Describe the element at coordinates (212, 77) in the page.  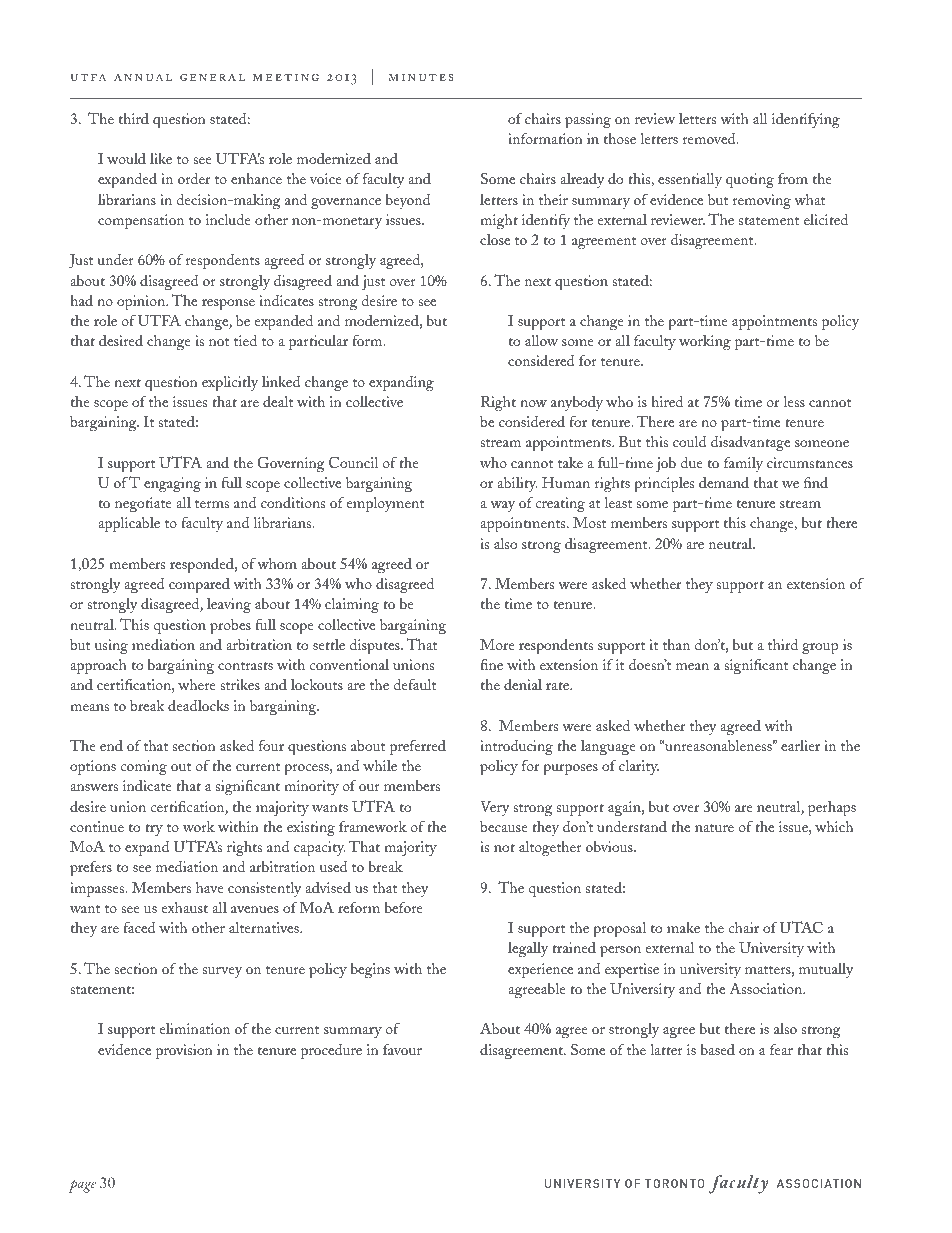
I see `general` at that location.
